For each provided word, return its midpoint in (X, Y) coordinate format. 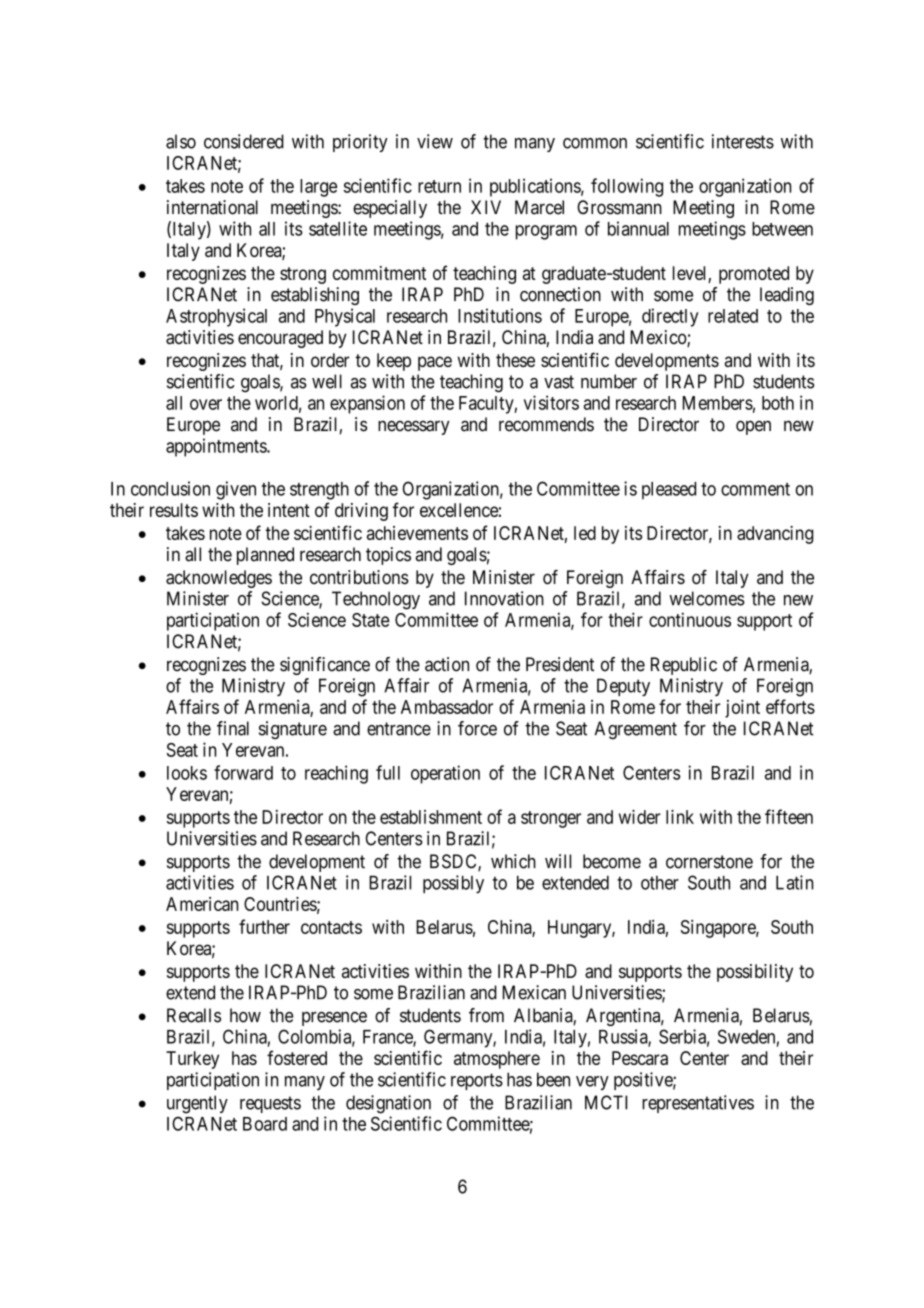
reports (477, 1081)
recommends (546, 424)
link (680, 816)
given (236, 490)
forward (243, 772)
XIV (486, 207)
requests (270, 1104)
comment (755, 489)
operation (445, 774)
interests (743, 141)
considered (244, 141)
